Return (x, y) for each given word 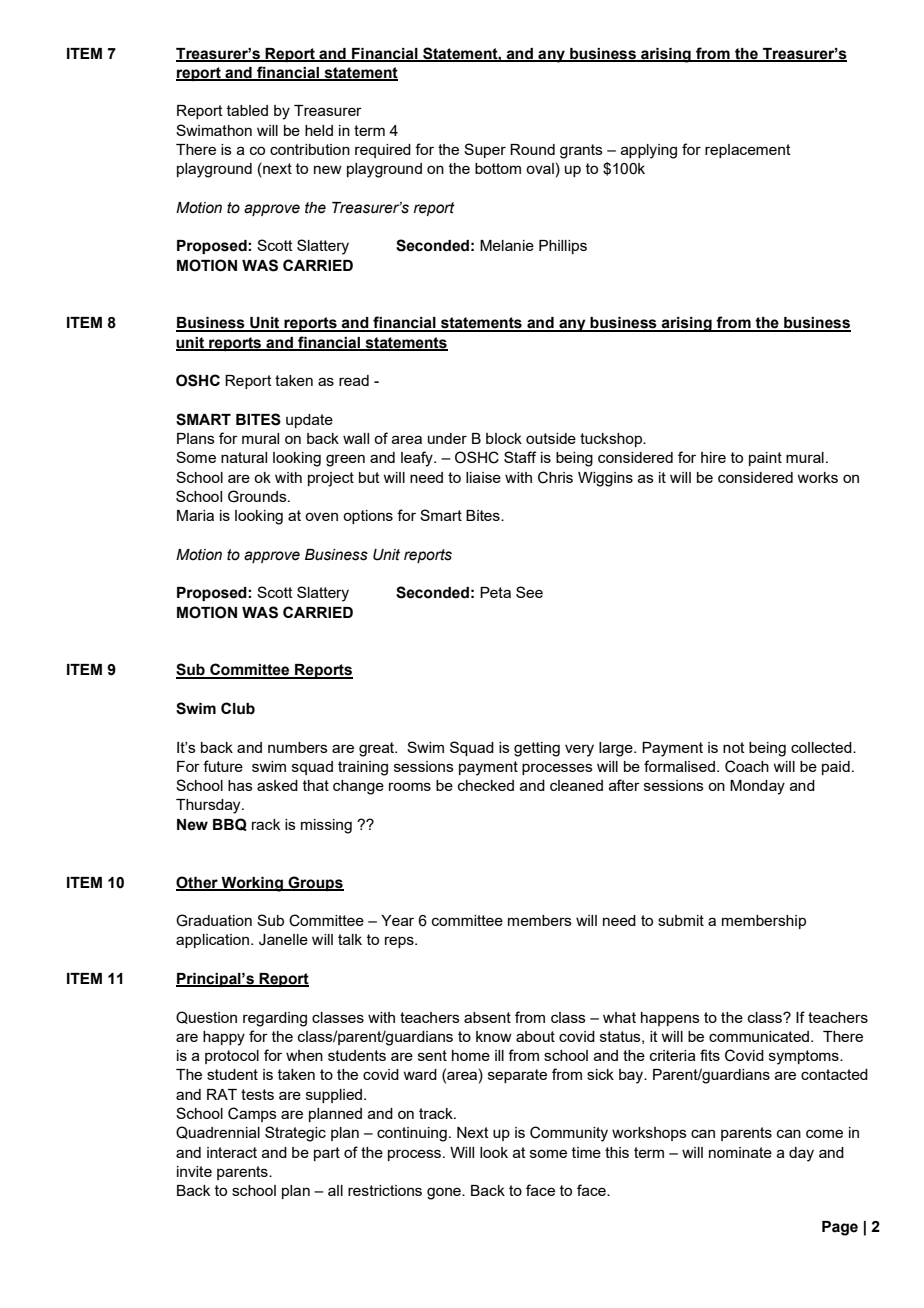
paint (765, 459)
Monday (757, 787)
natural (244, 457)
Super (485, 150)
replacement (748, 151)
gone (445, 1193)
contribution (310, 149)
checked (486, 785)
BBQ (230, 824)
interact (232, 1152)
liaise (483, 477)
